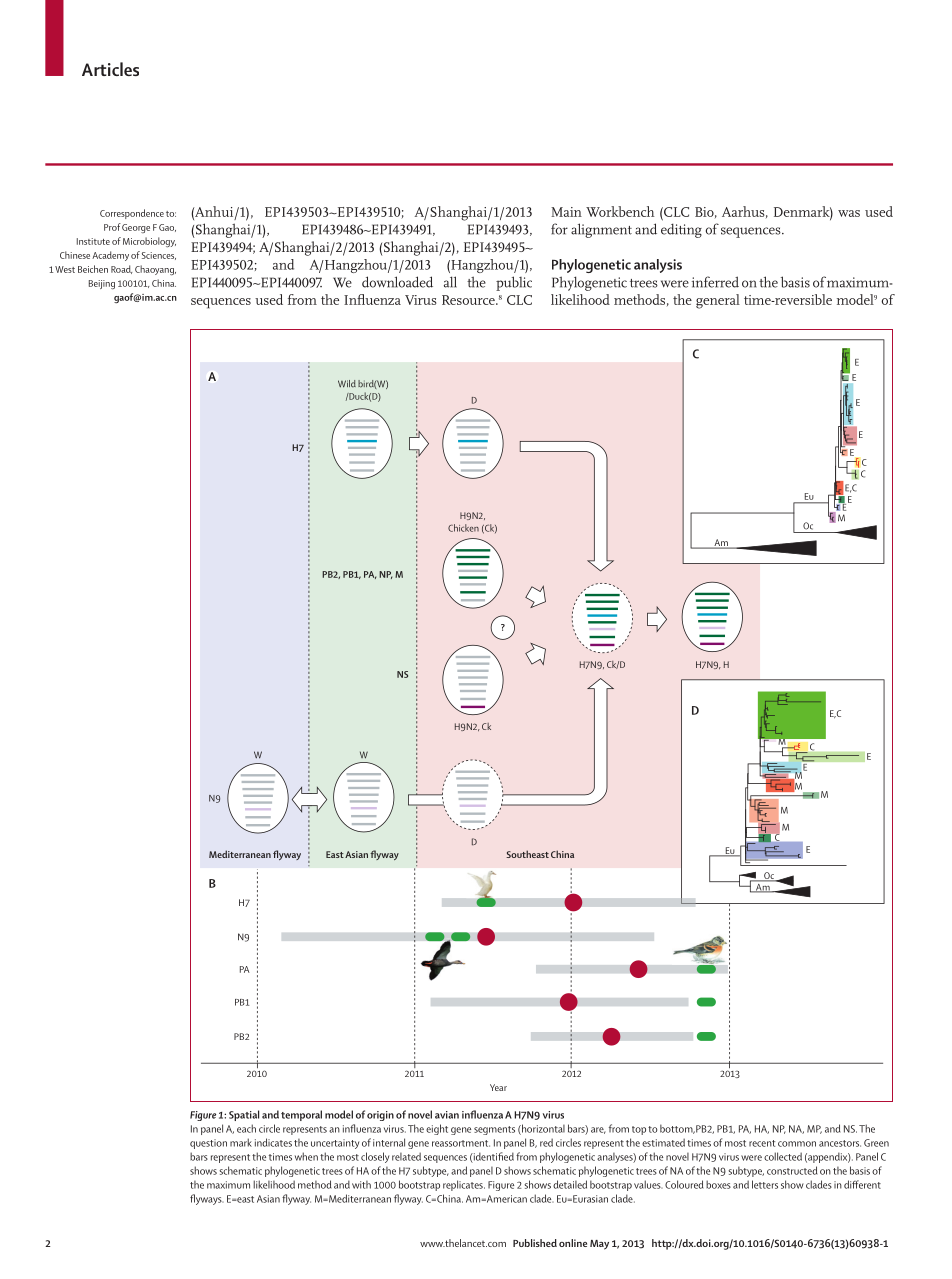  Describe the element at coordinates (566, 212) in the document. I see `Main` at that location.
